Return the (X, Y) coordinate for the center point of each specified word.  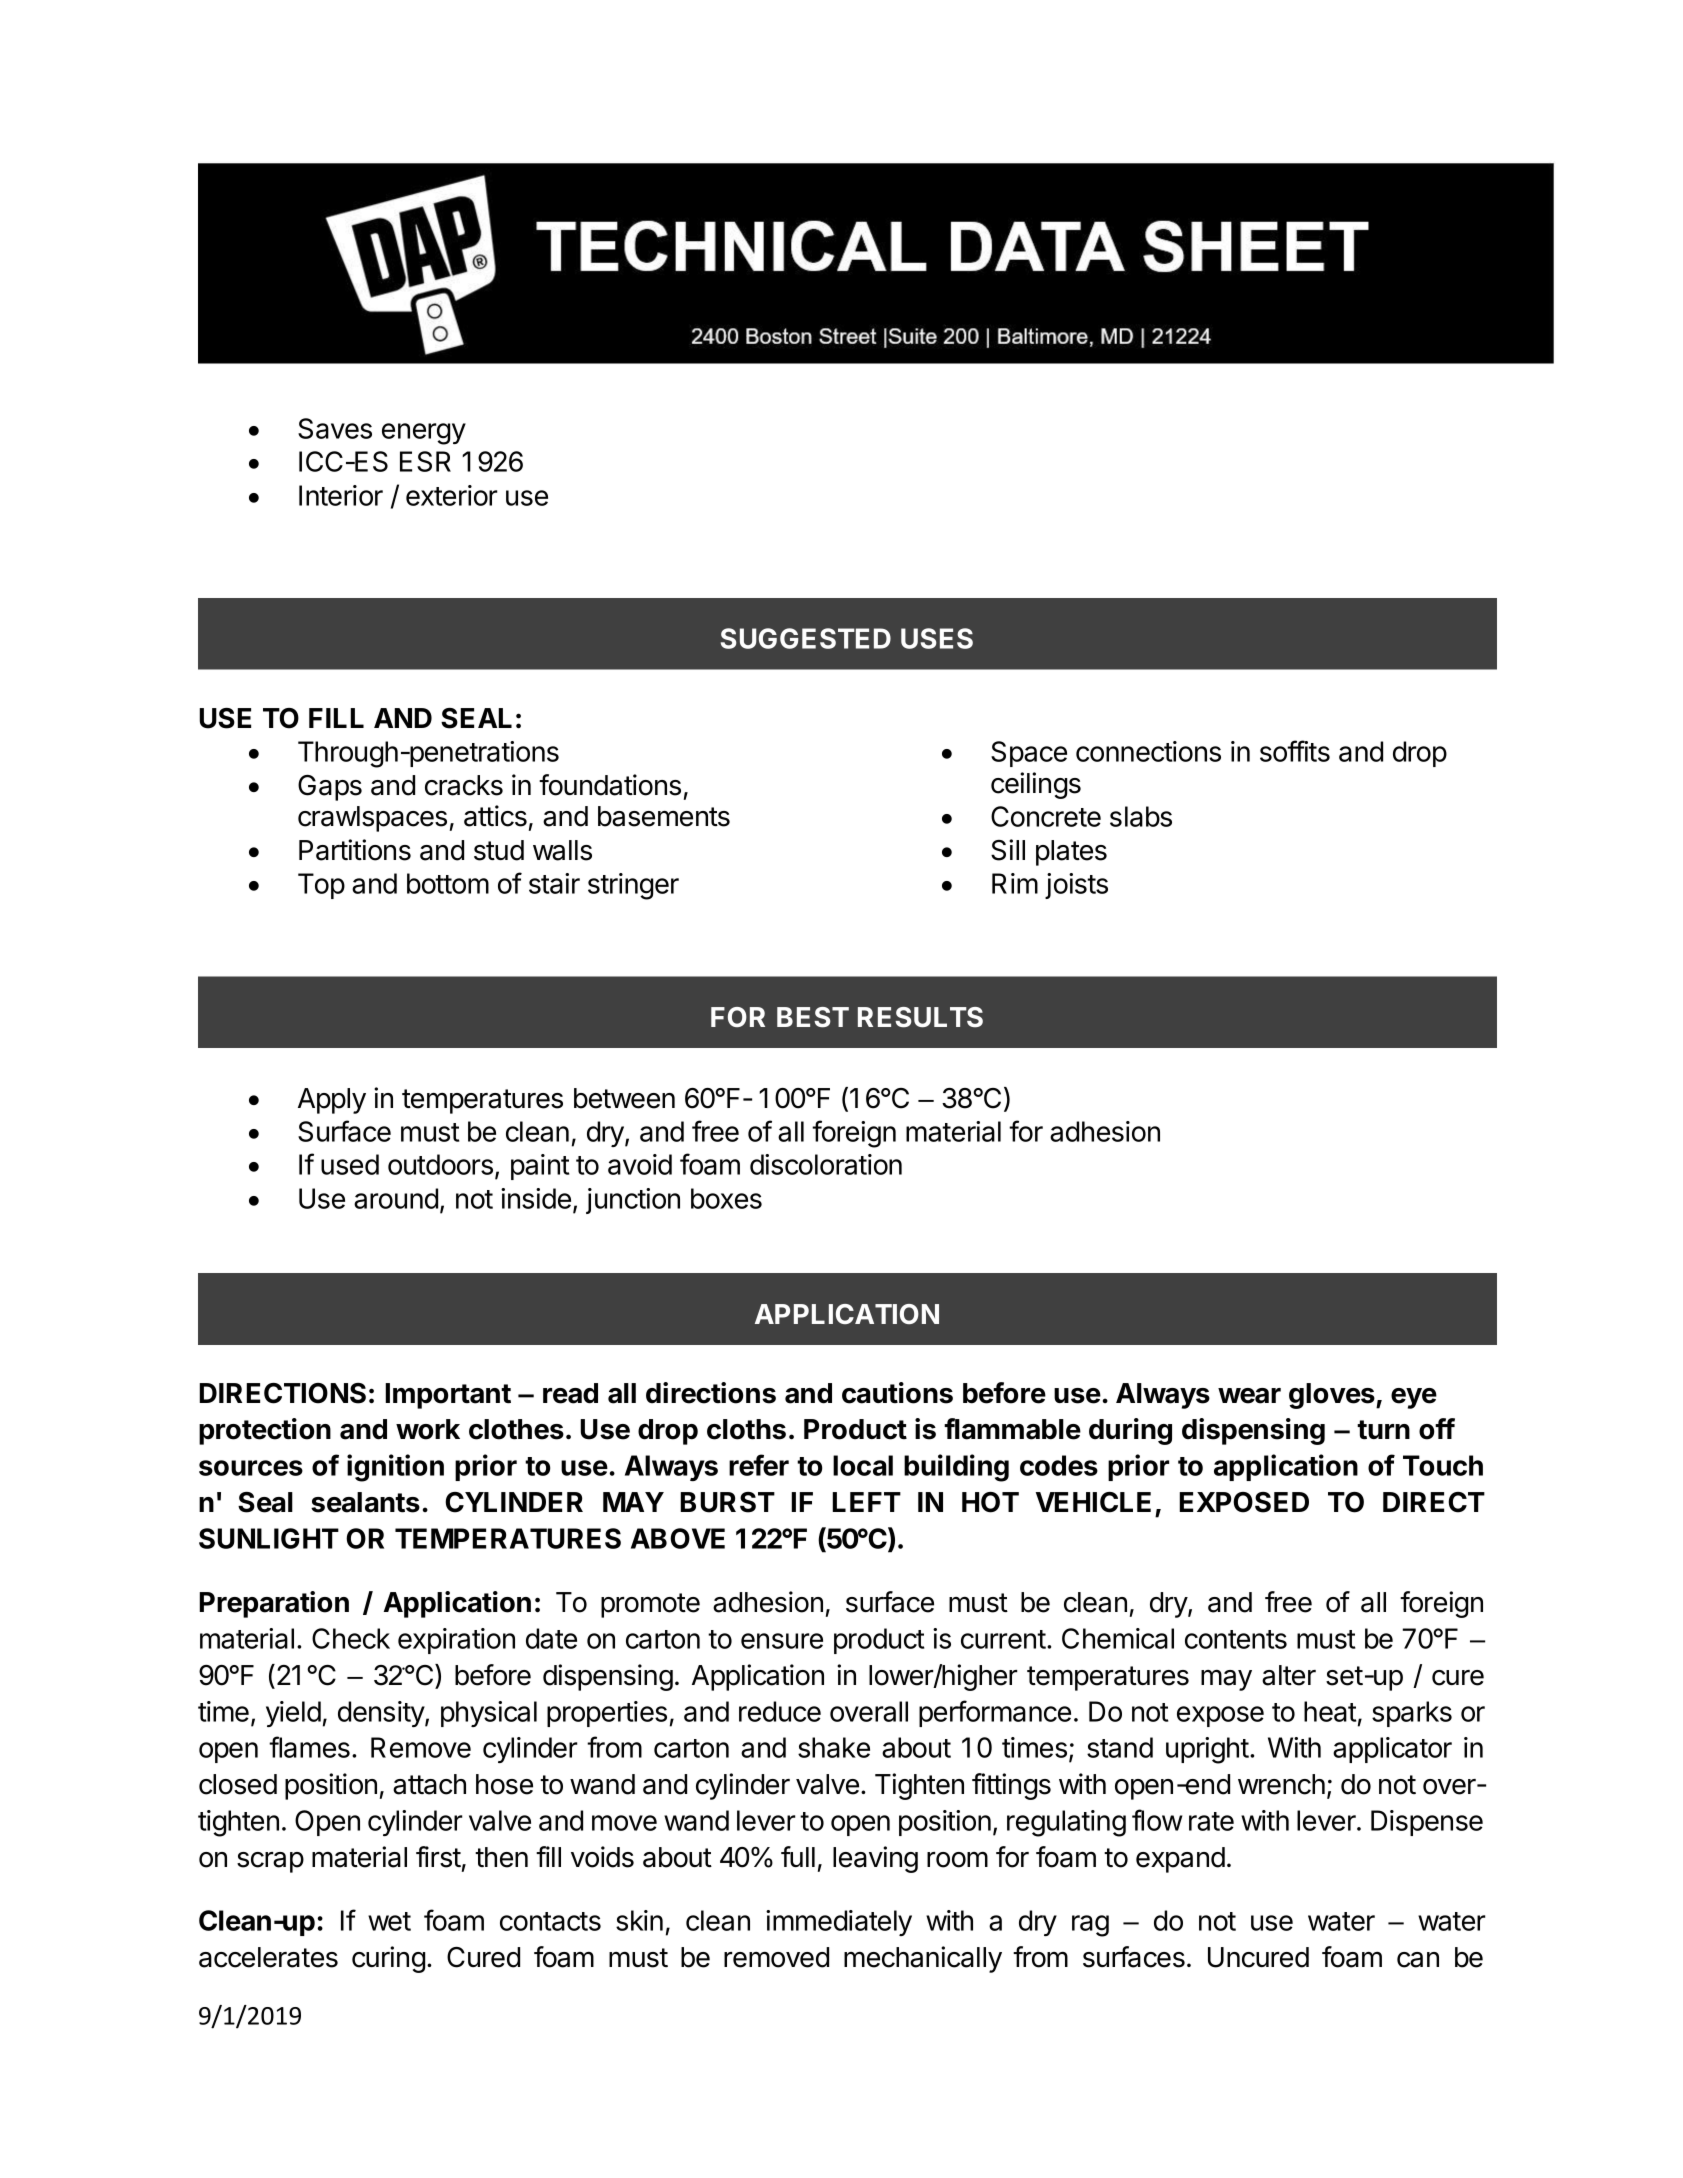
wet (389, 1921)
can (1418, 1960)
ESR (425, 461)
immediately (839, 1923)
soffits (1295, 751)
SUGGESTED (806, 638)
